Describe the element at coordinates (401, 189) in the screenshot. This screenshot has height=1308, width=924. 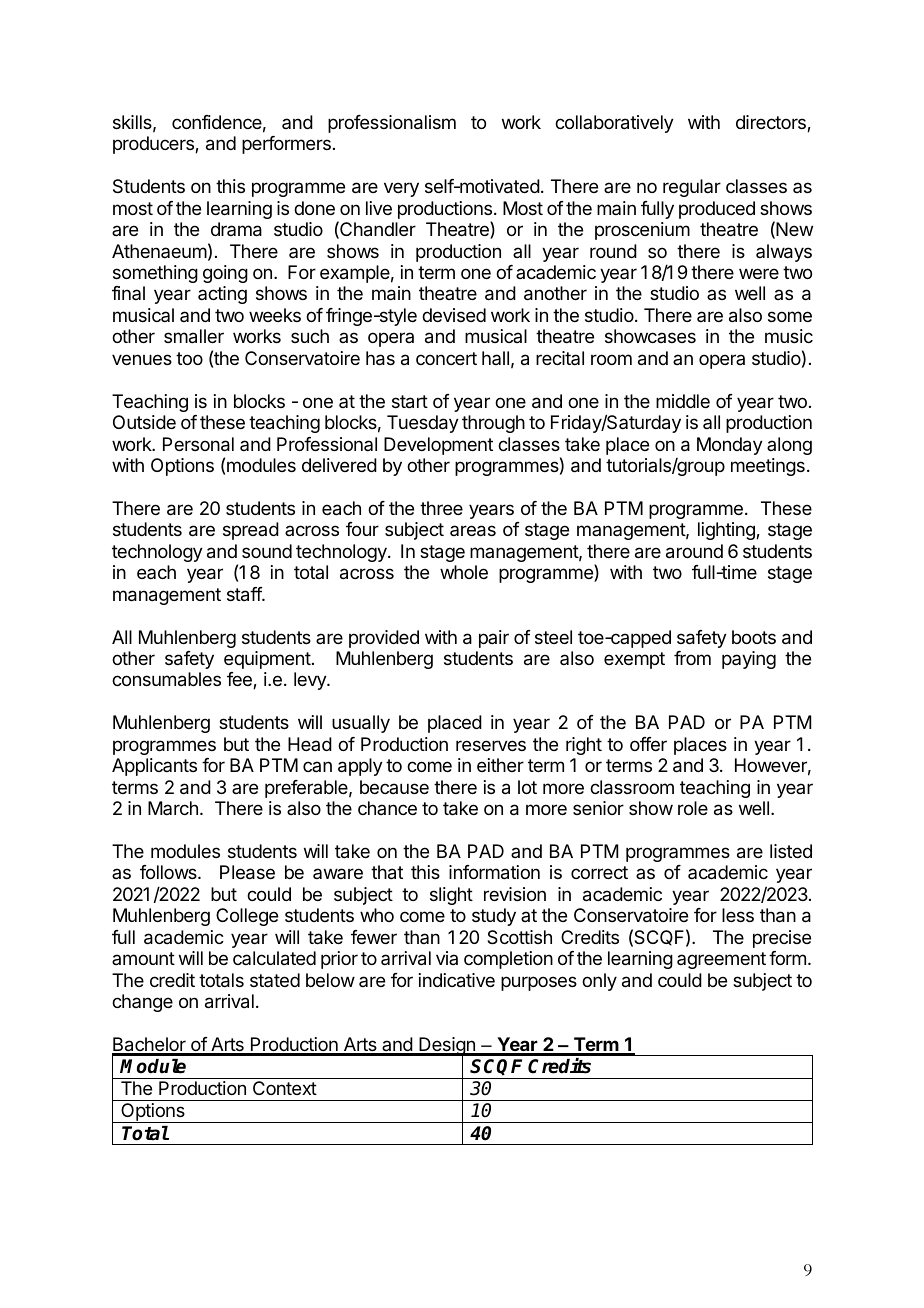
I see `very` at that location.
